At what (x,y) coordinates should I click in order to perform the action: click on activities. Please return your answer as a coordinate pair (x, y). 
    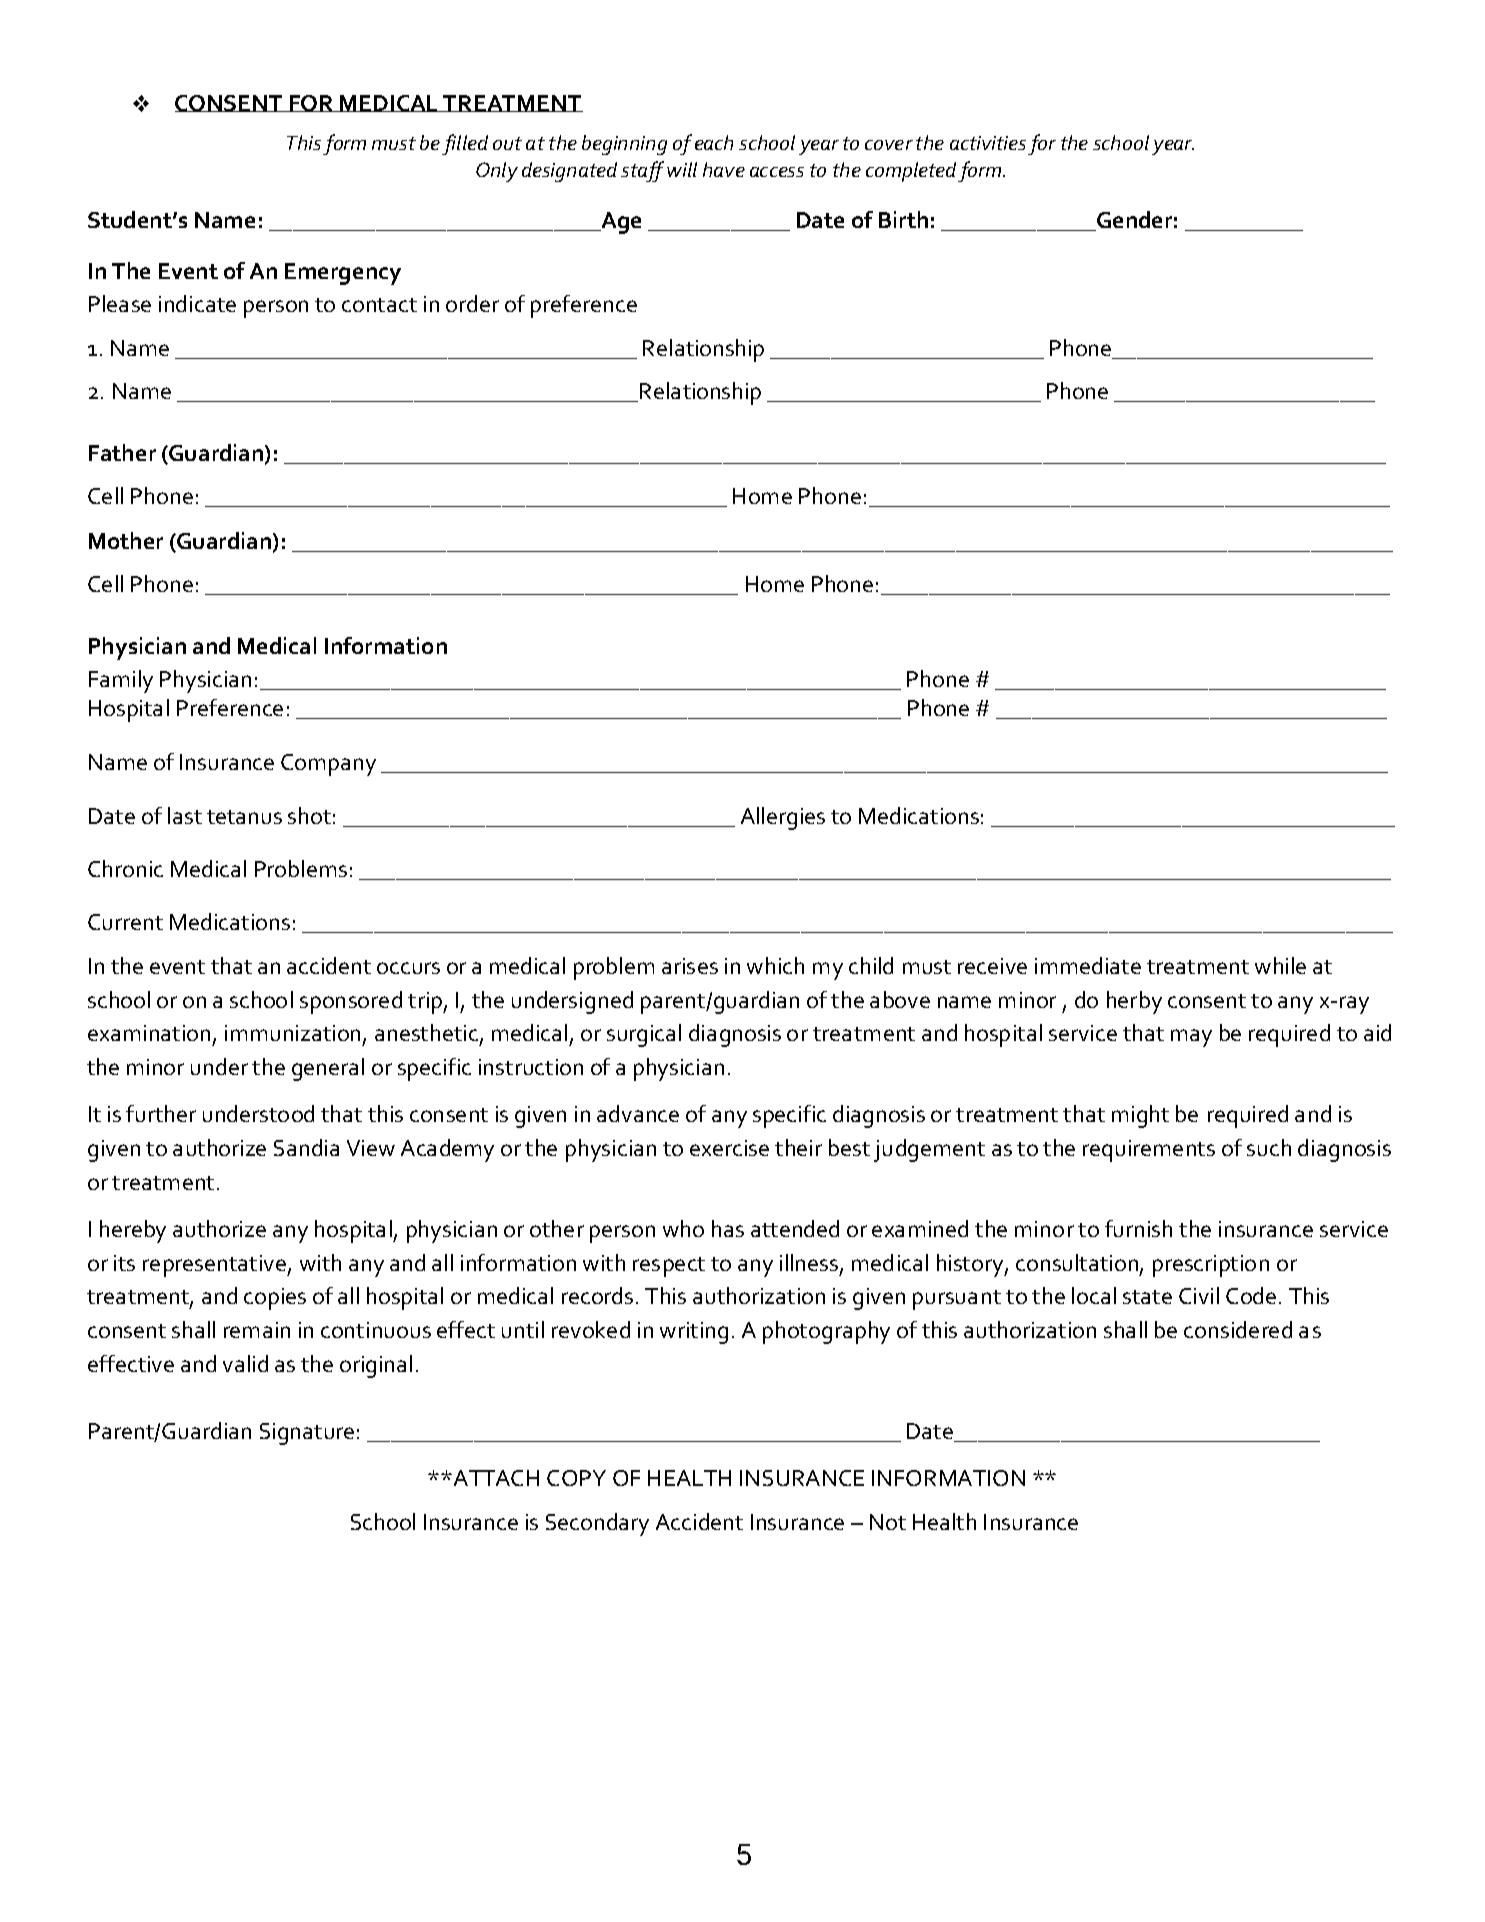
    Looking at the image, I should click on (988, 143).
